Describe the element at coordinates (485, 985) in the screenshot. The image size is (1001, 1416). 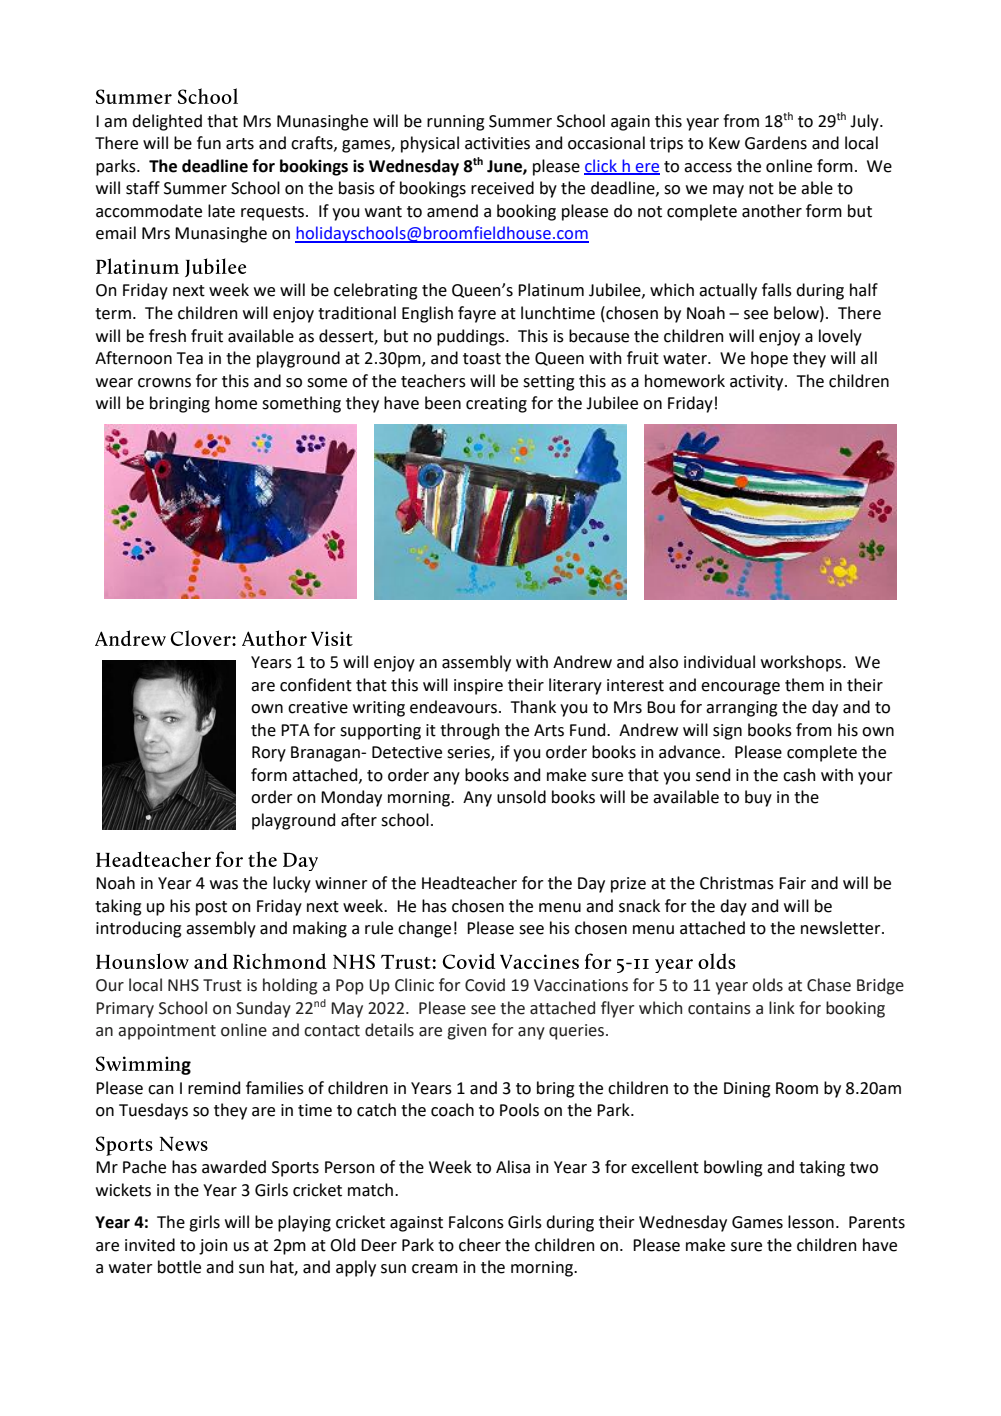
I see `Covid` at that location.
